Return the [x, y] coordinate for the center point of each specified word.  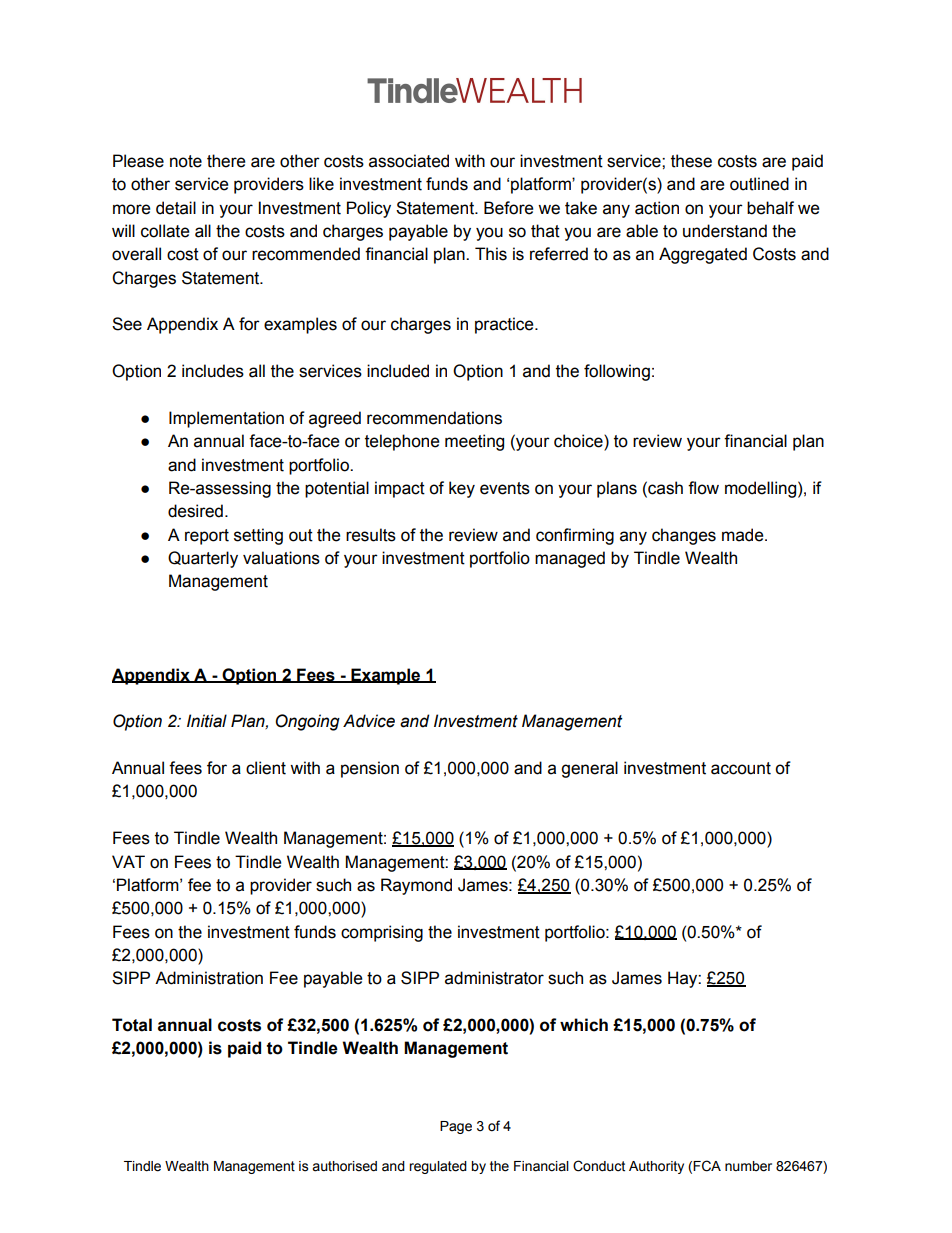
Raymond [416, 886]
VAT [128, 861]
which [584, 1025]
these [691, 161]
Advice [369, 721]
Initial [207, 721]
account [741, 768]
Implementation [226, 419]
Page [456, 1127]
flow [703, 488]
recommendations [434, 418]
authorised [344, 1166]
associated [409, 161]
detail [176, 208]
